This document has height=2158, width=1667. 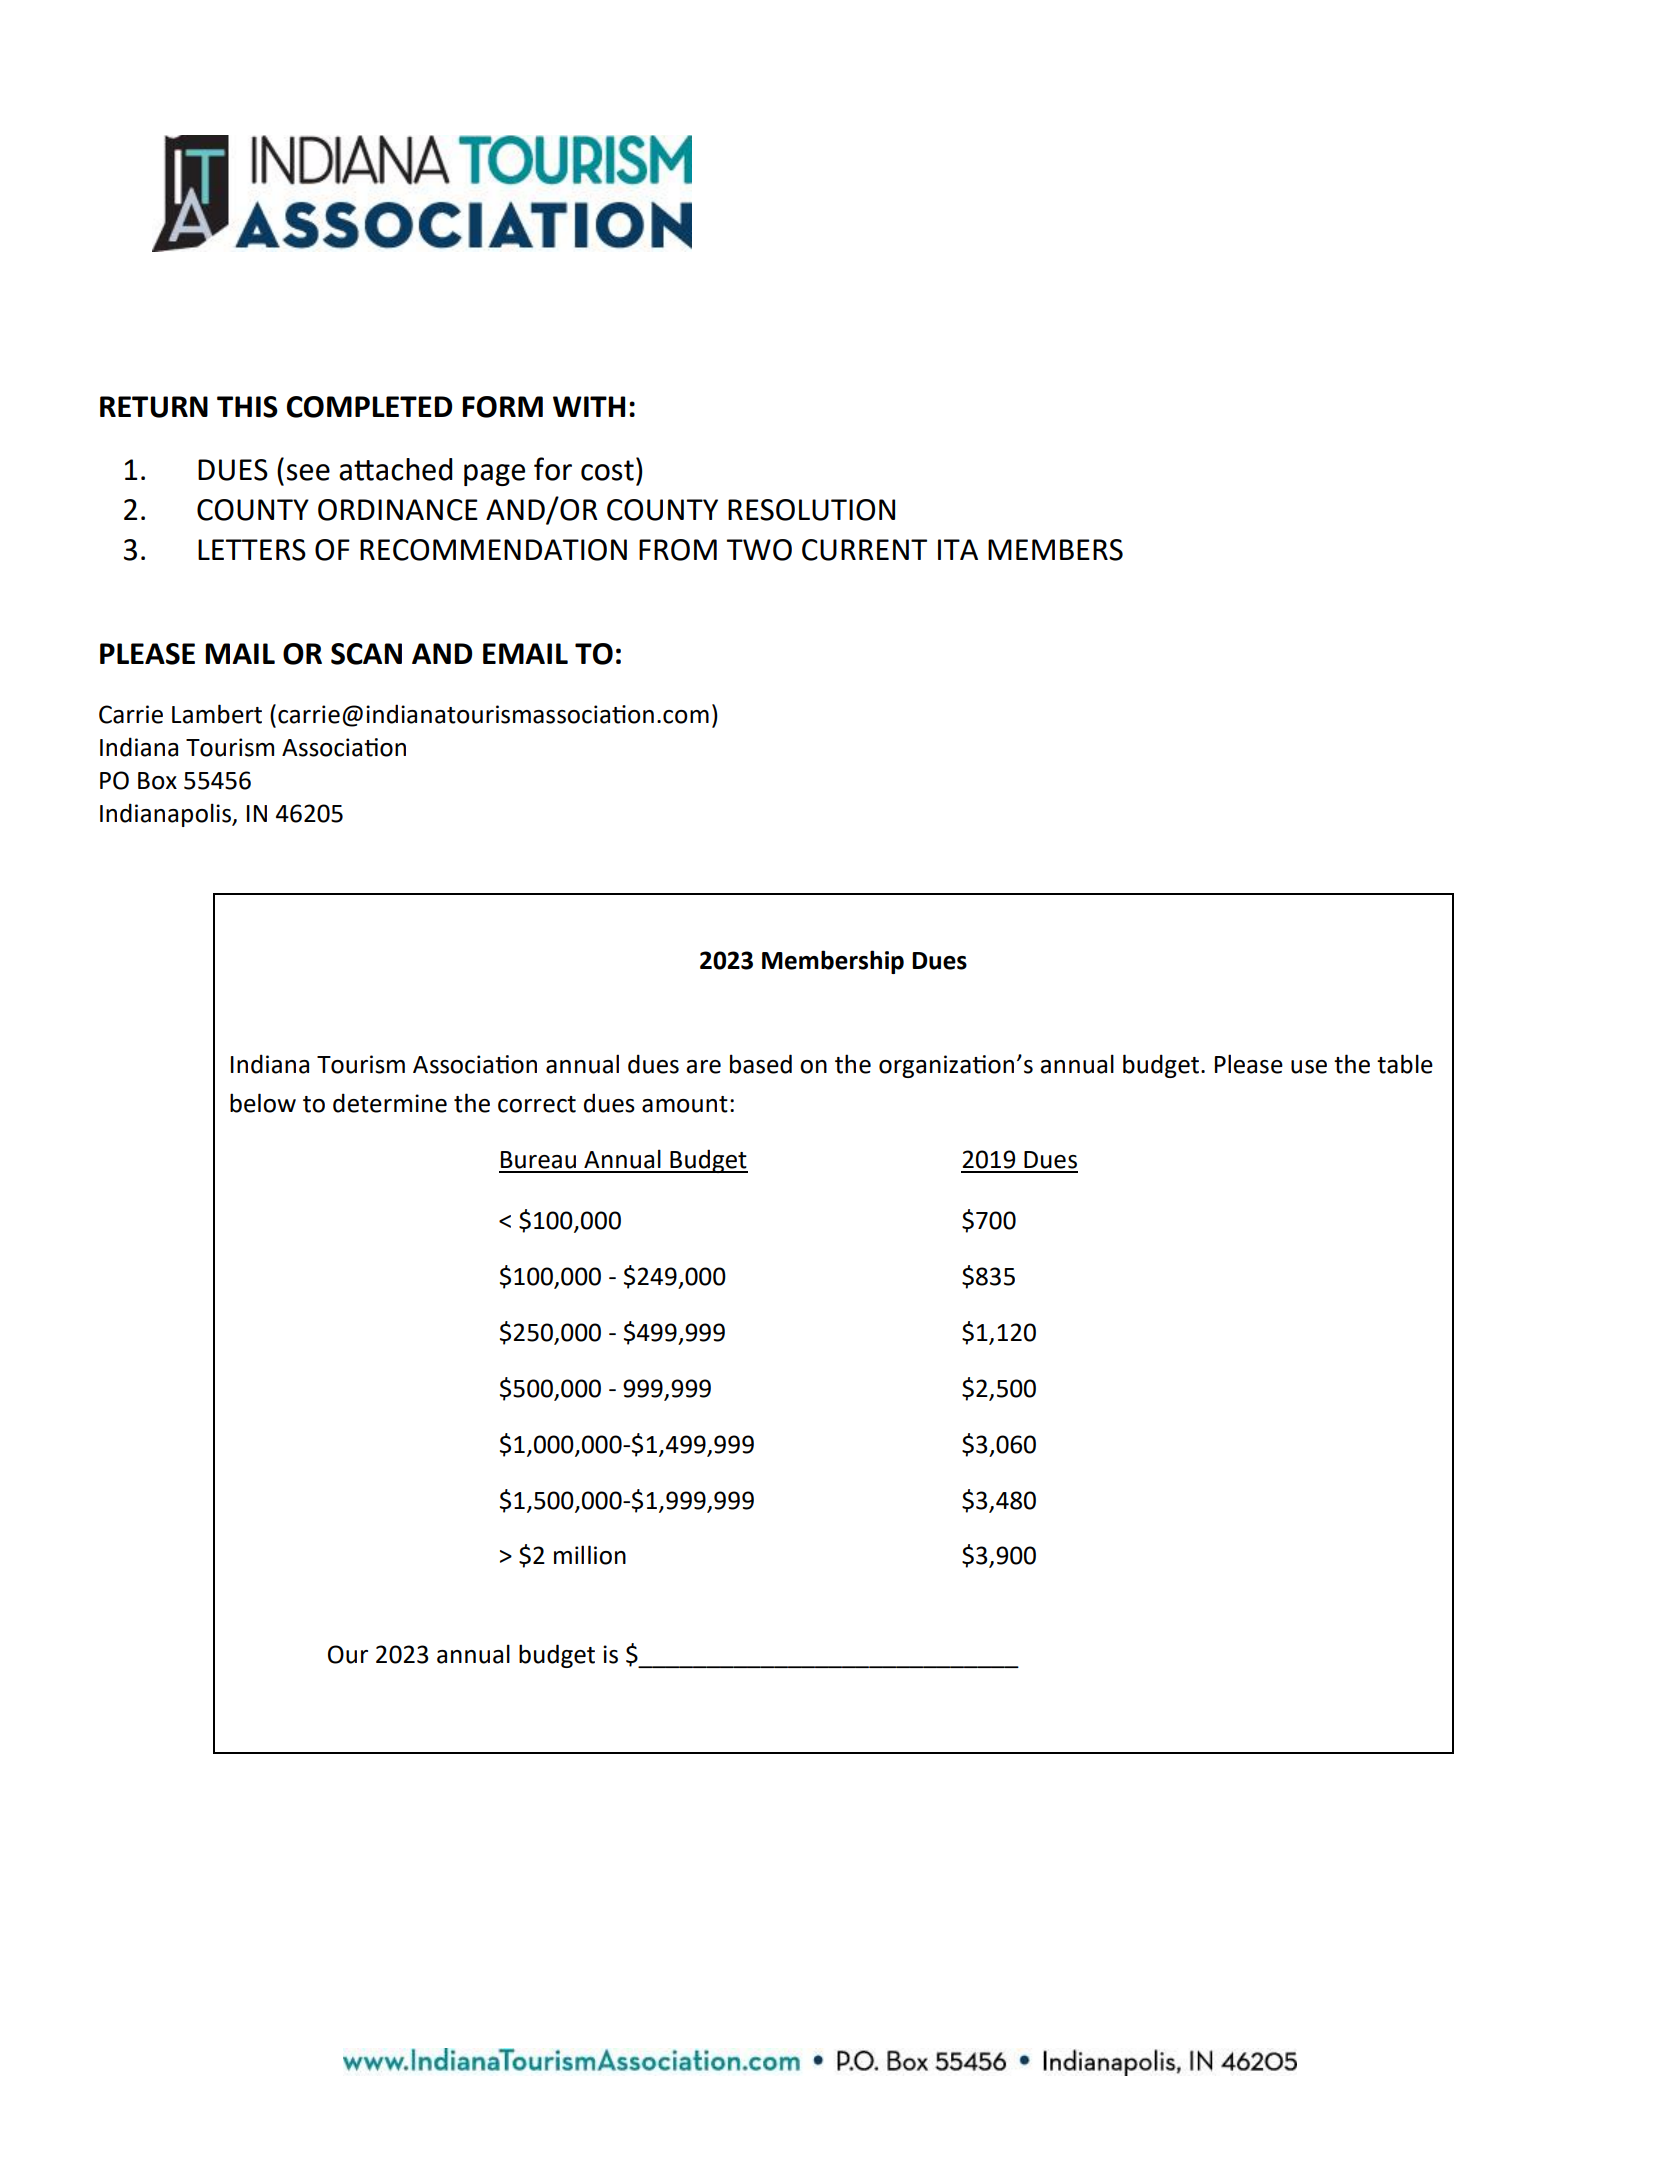 I want to click on use, so click(x=1309, y=1067).
